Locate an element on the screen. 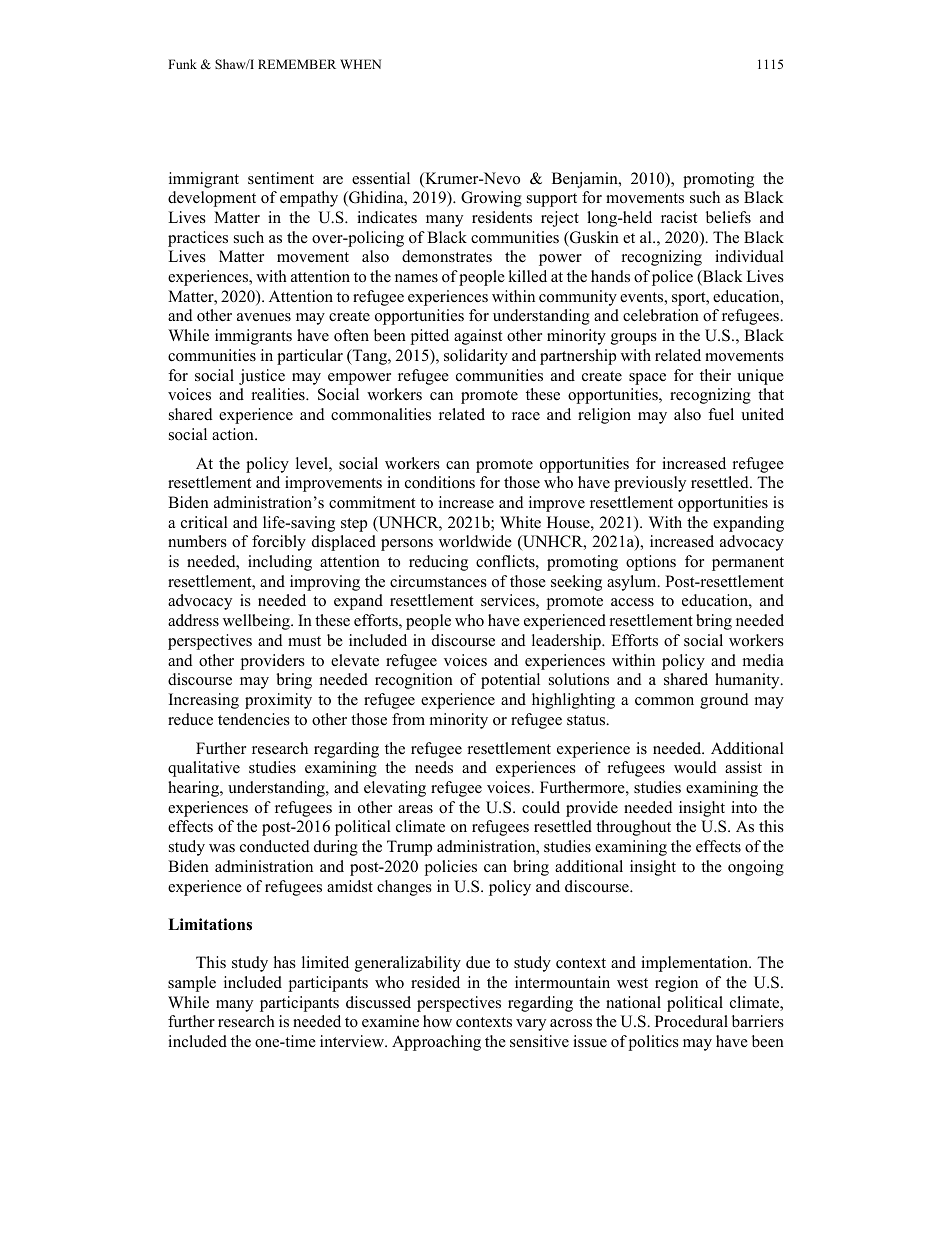  WHEN is located at coordinates (360, 64).
